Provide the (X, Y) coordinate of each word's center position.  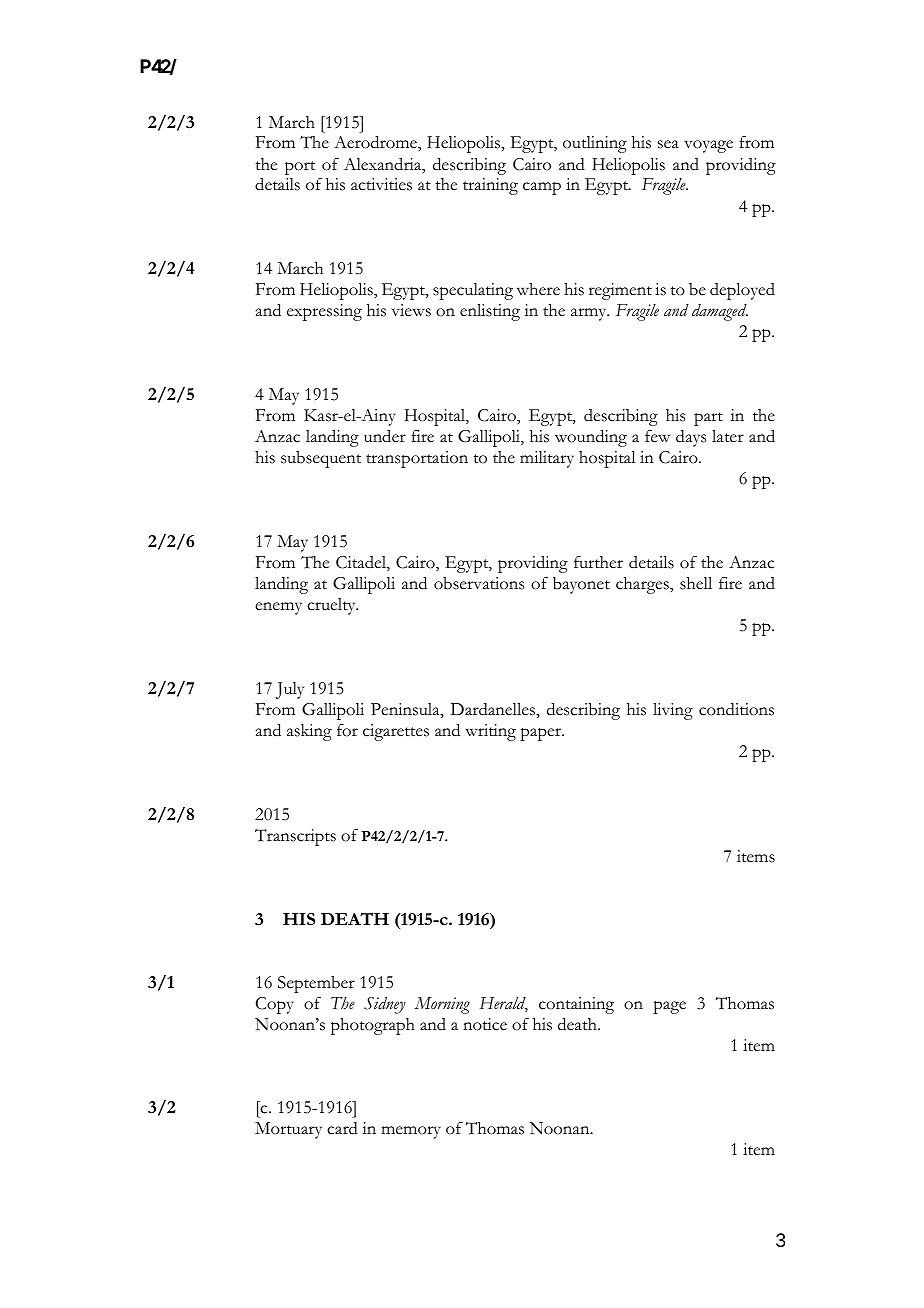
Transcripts (295, 837)
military (547, 459)
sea (668, 144)
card (342, 1128)
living (673, 711)
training (490, 186)
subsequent (321, 459)
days (691, 438)
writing (490, 732)
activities (381, 184)
